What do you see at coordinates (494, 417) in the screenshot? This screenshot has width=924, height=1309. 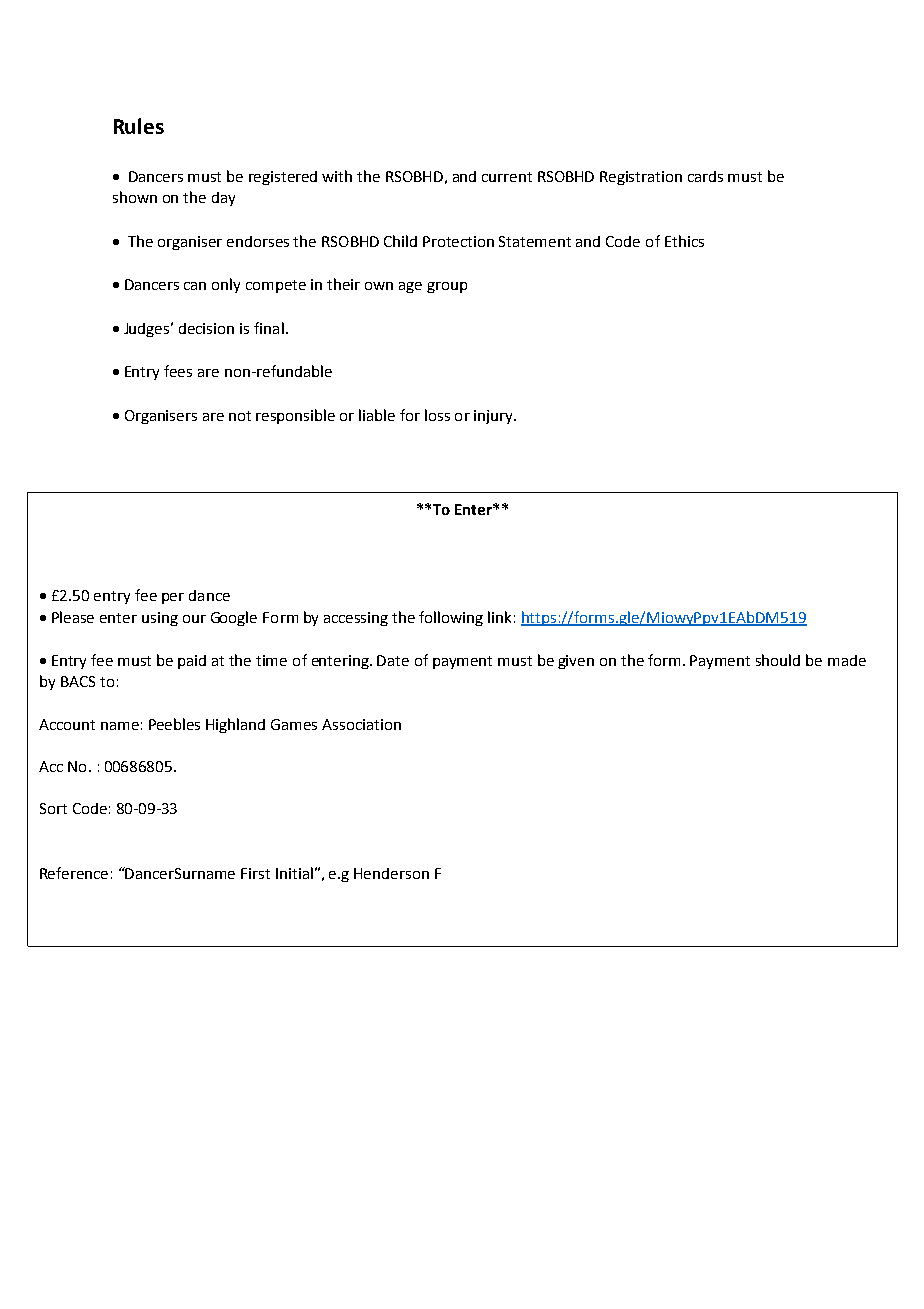 I see `injury` at bounding box center [494, 417].
